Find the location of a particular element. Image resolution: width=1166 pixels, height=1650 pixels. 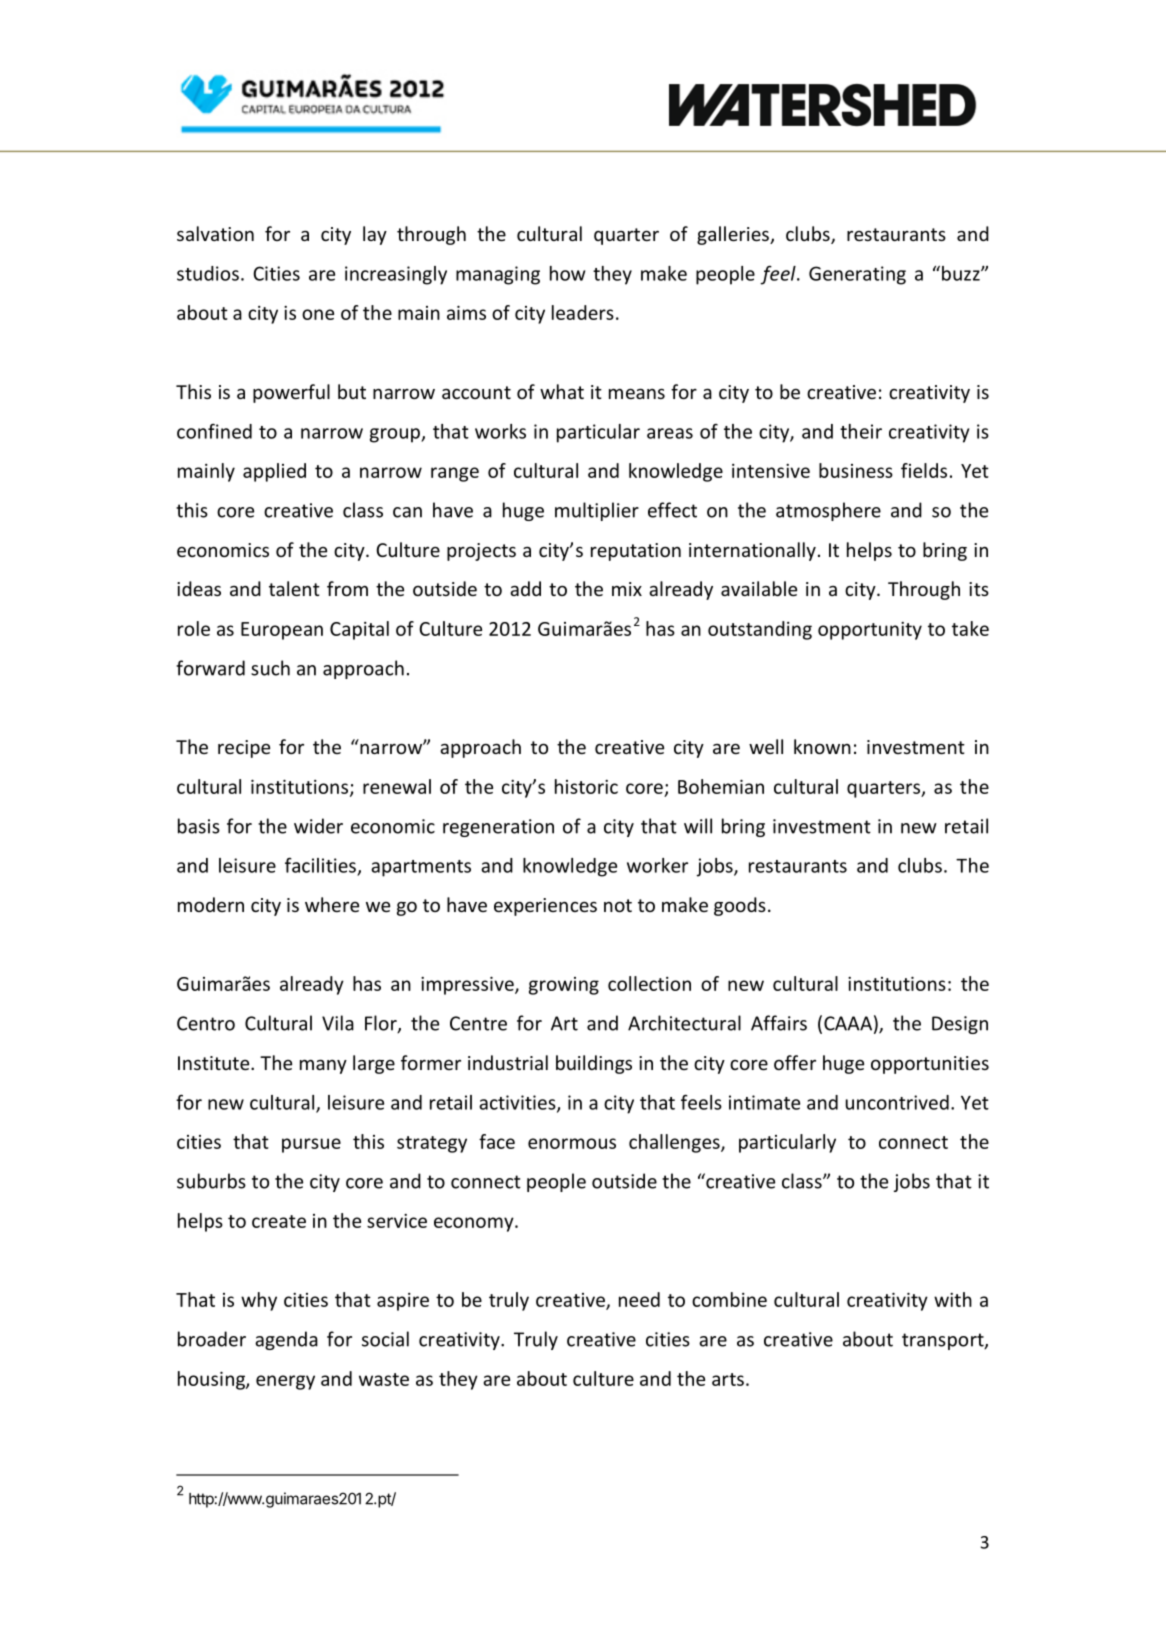

pursue is located at coordinates (311, 1145).
